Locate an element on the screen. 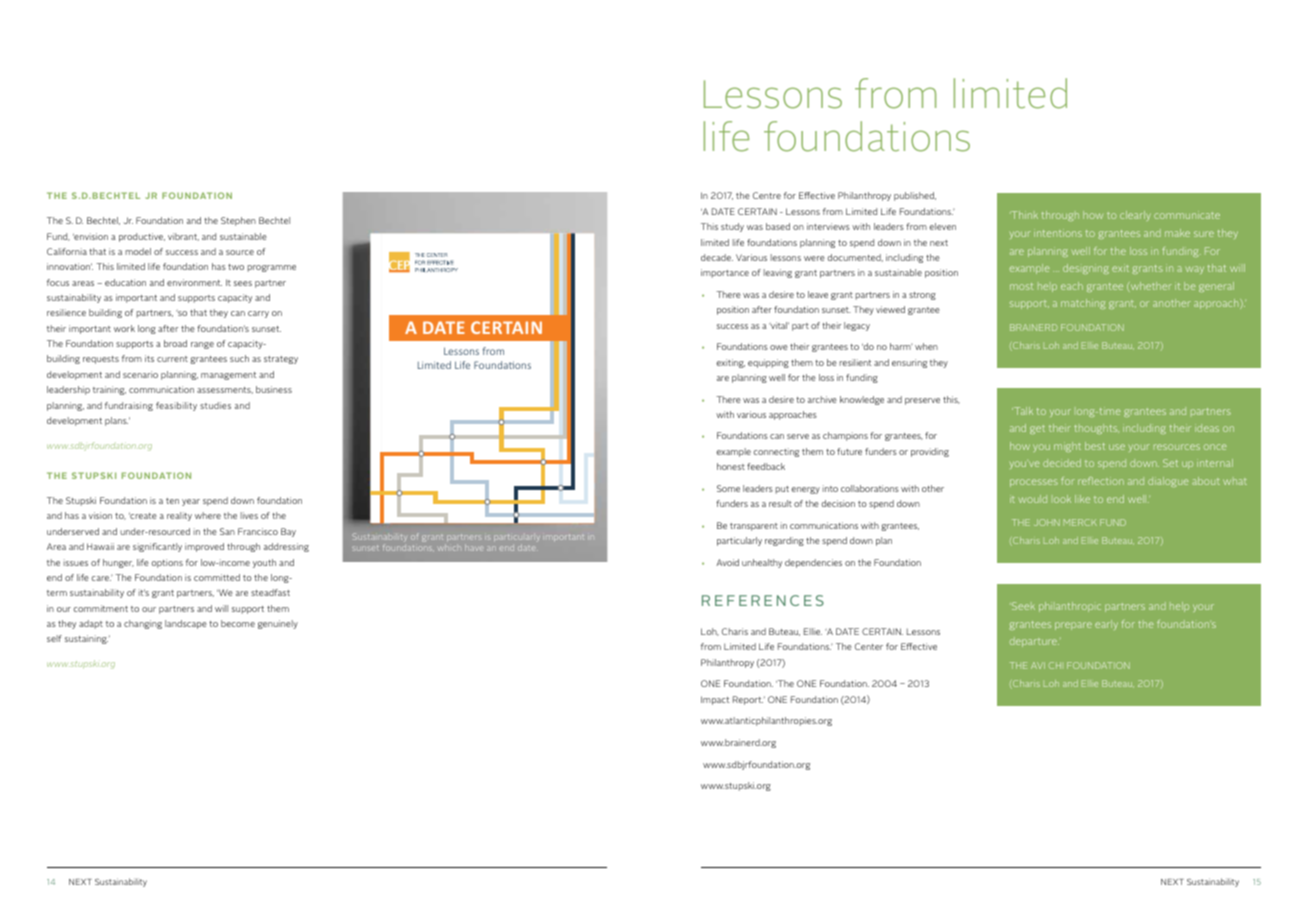 The height and width of the screenshot is (924, 1308). Impact is located at coordinates (715, 700).
